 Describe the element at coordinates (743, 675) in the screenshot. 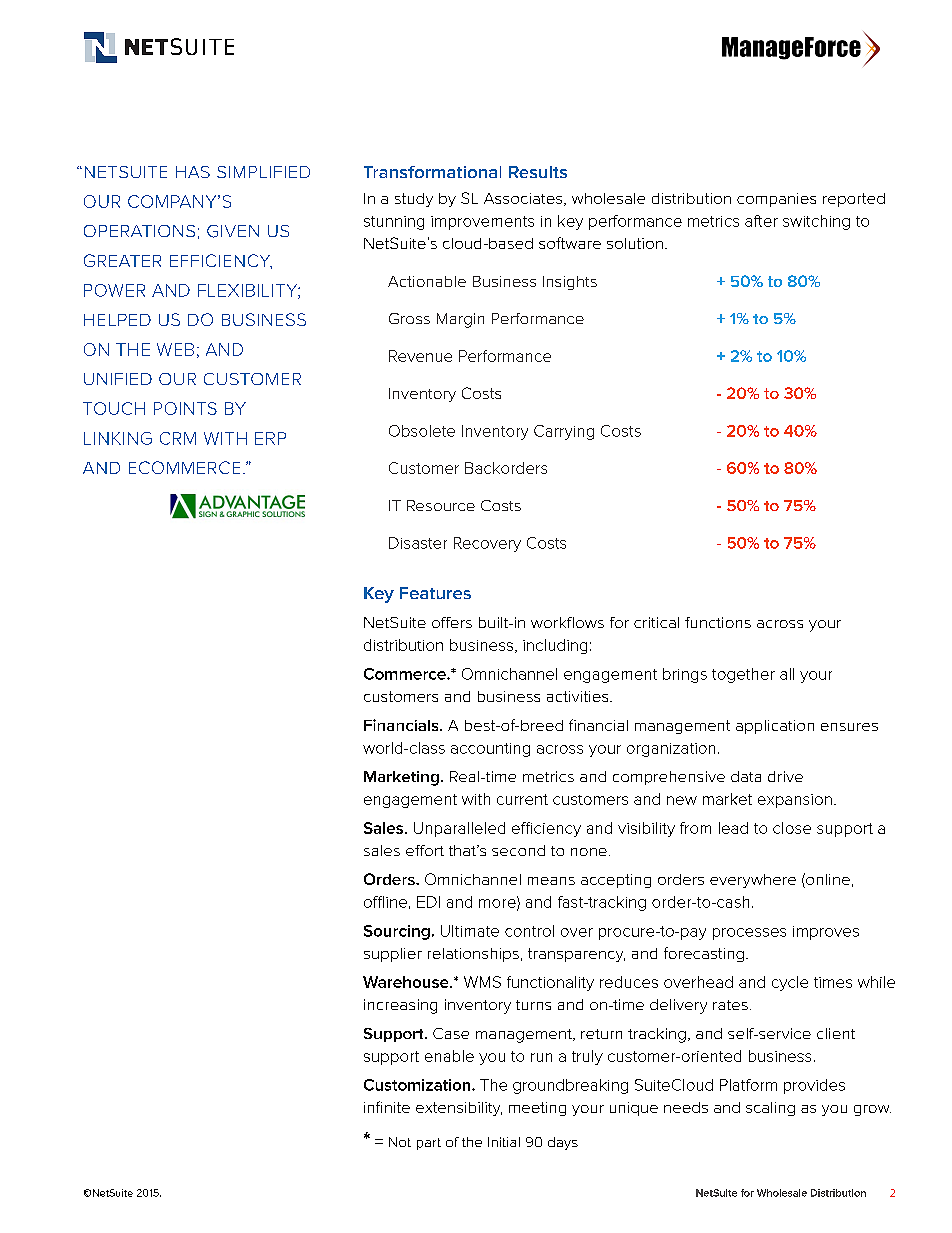

I see `together` at that location.
